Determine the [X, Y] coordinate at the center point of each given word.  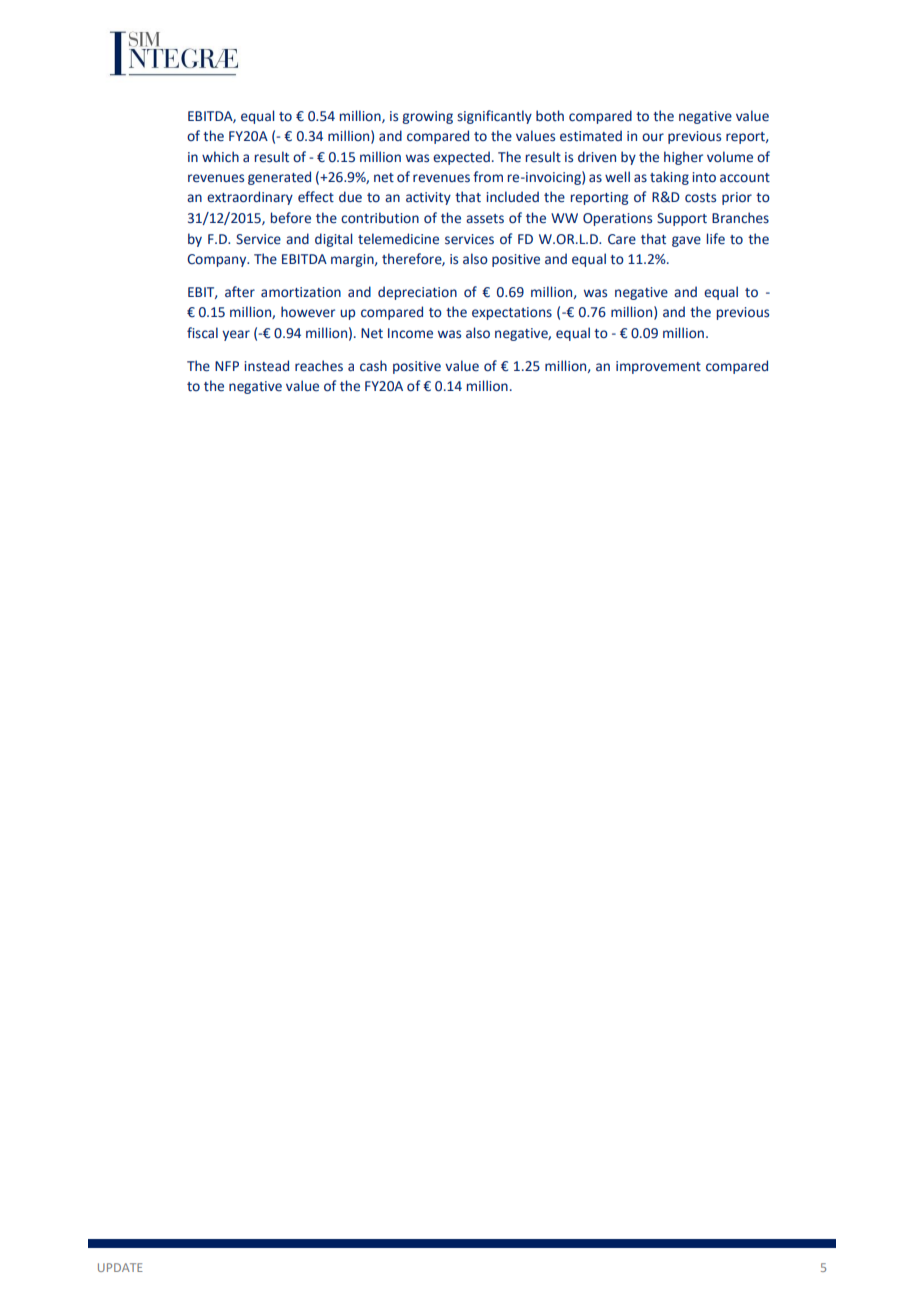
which [220, 157]
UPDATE [120, 1267]
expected [461, 158]
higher [683, 158]
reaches [319, 366]
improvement [658, 367]
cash [373, 365]
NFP [227, 366]
